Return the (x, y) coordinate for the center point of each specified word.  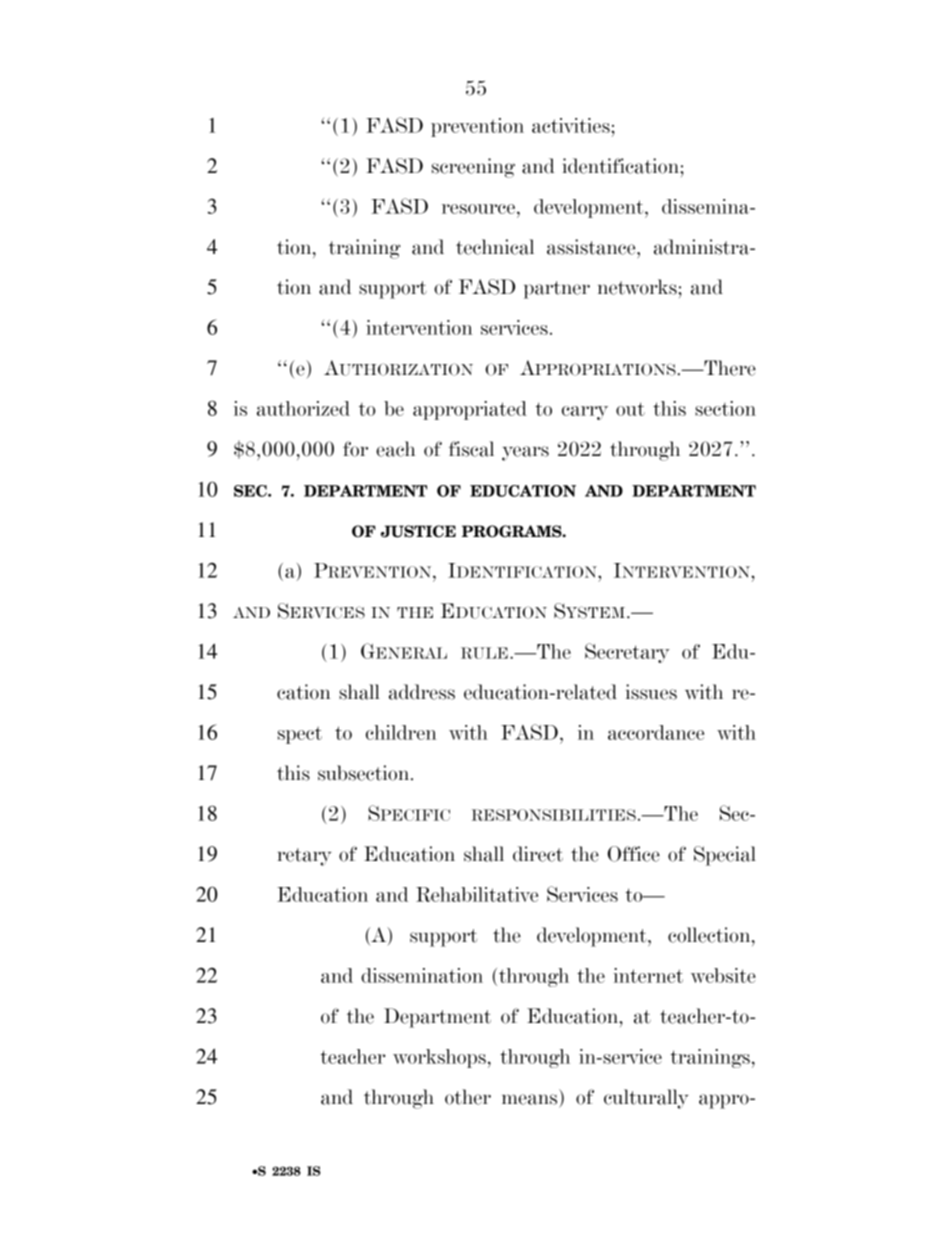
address (422, 692)
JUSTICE (418, 531)
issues (651, 692)
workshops (439, 1058)
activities (572, 125)
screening (473, 168)
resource (478, 209)
